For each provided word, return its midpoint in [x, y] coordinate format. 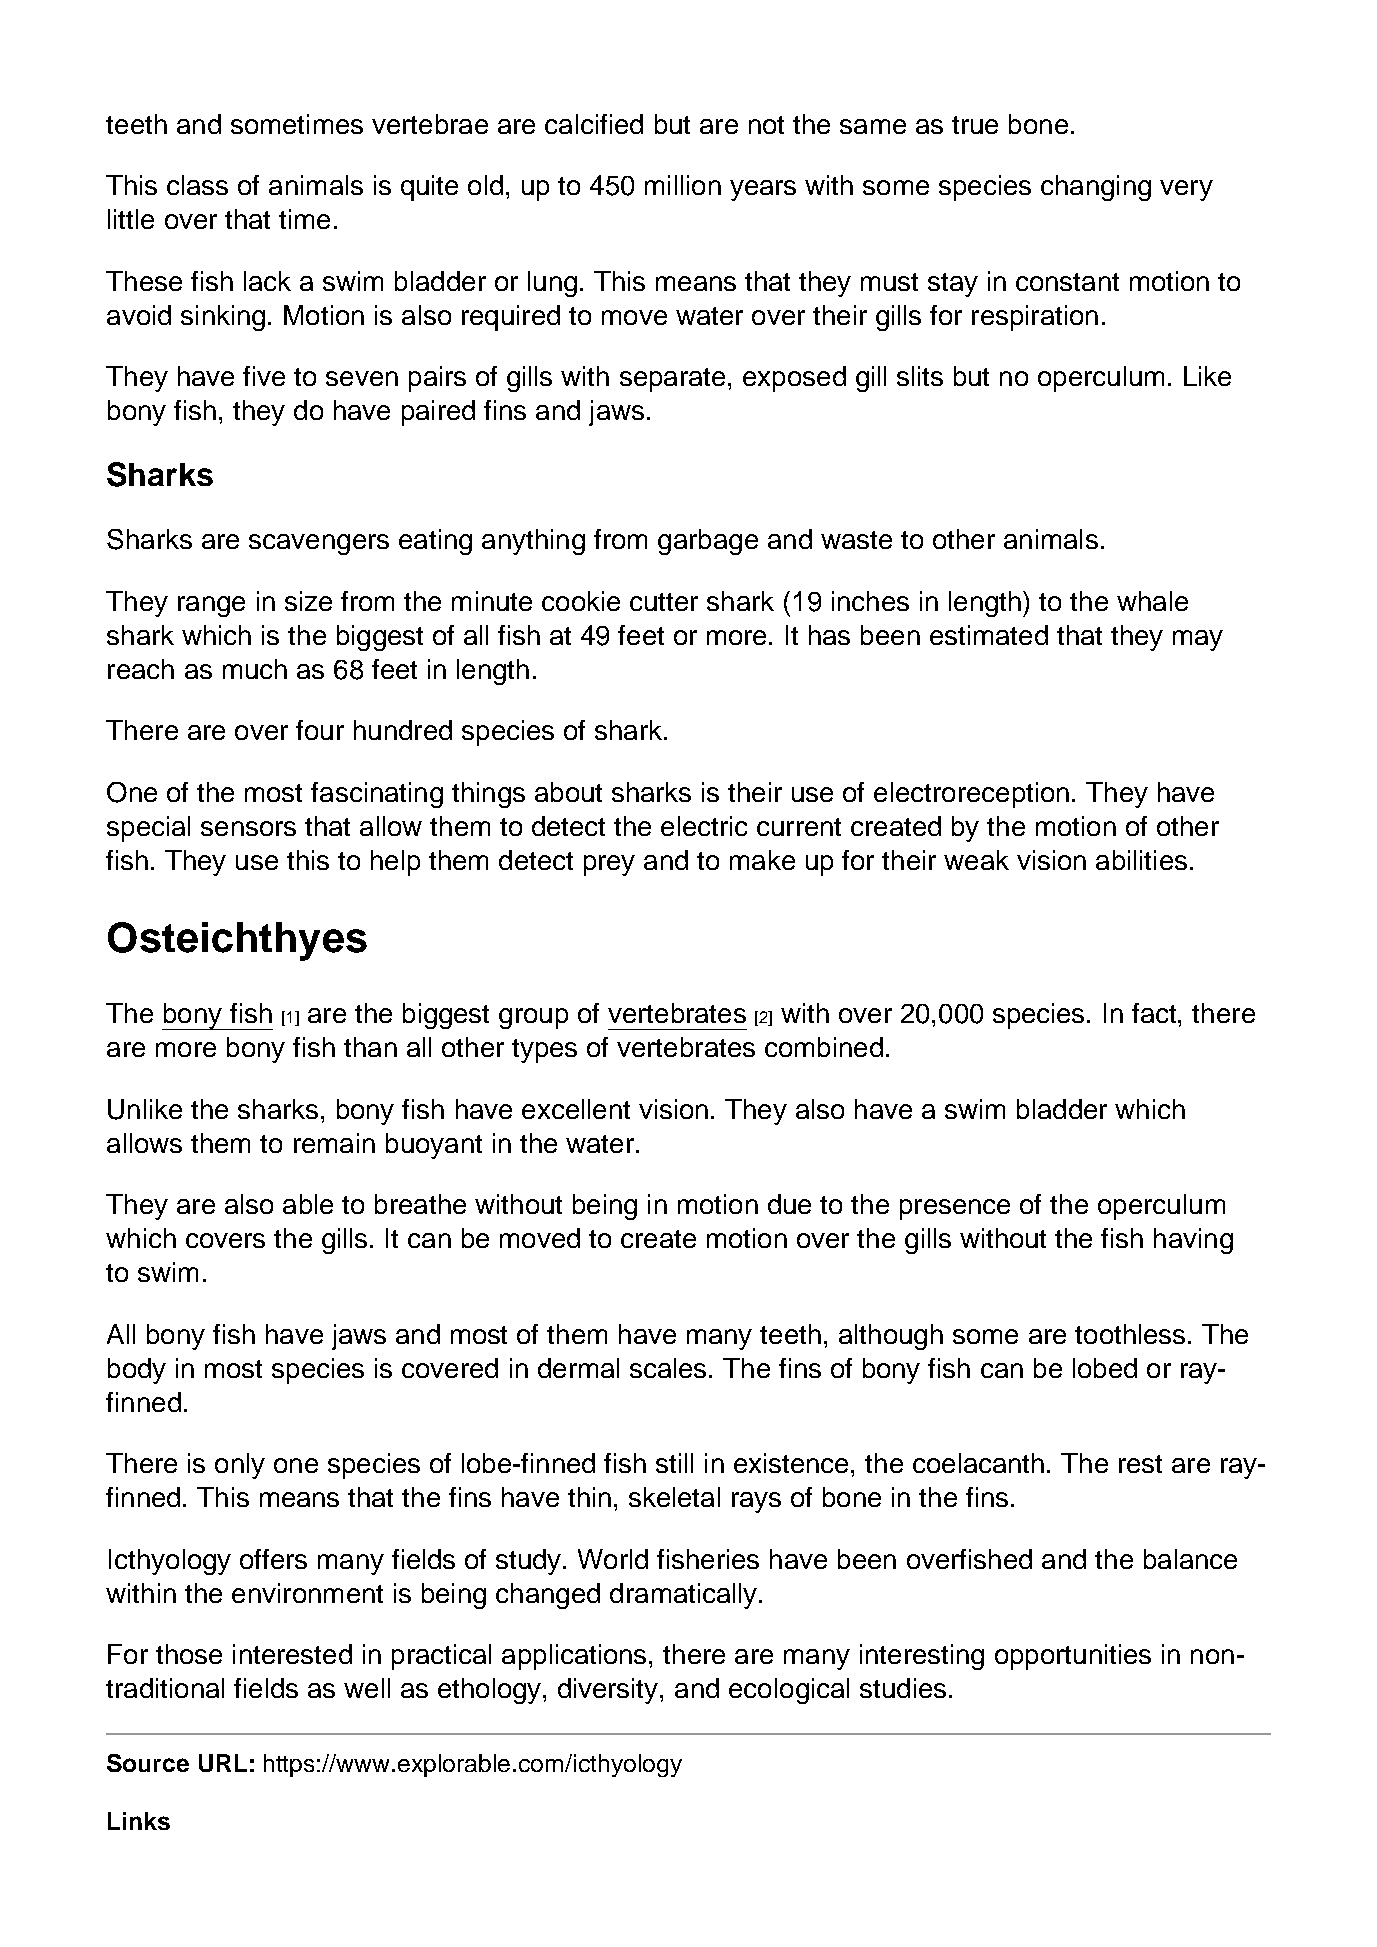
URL [223, 1763]
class [197, 185]
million [683, 185]
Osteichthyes [237, 941]
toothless [1130, 1334]
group [533, 1018]
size [308, 601]
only [240, 1466]
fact [1155, 1013]
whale [1152, 601]
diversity [609, 1691]
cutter [664, 602]
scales [670, 1368]
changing [1096, 188]
